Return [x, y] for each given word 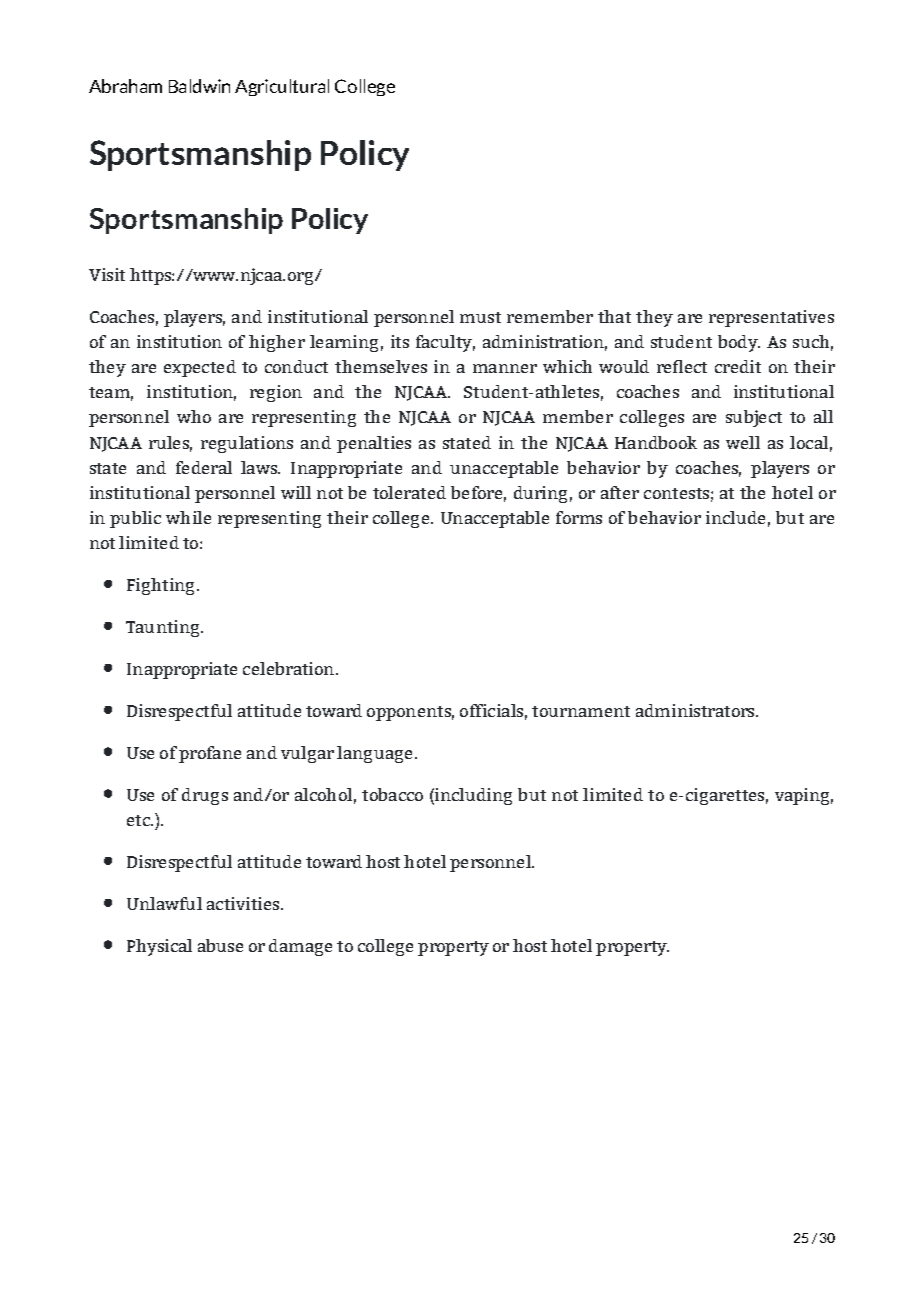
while [188, 517]
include [735, 517]
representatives [771, 318]
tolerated [409, 492]
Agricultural [282, 87]
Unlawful [164, 903]
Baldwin [199, 86]
